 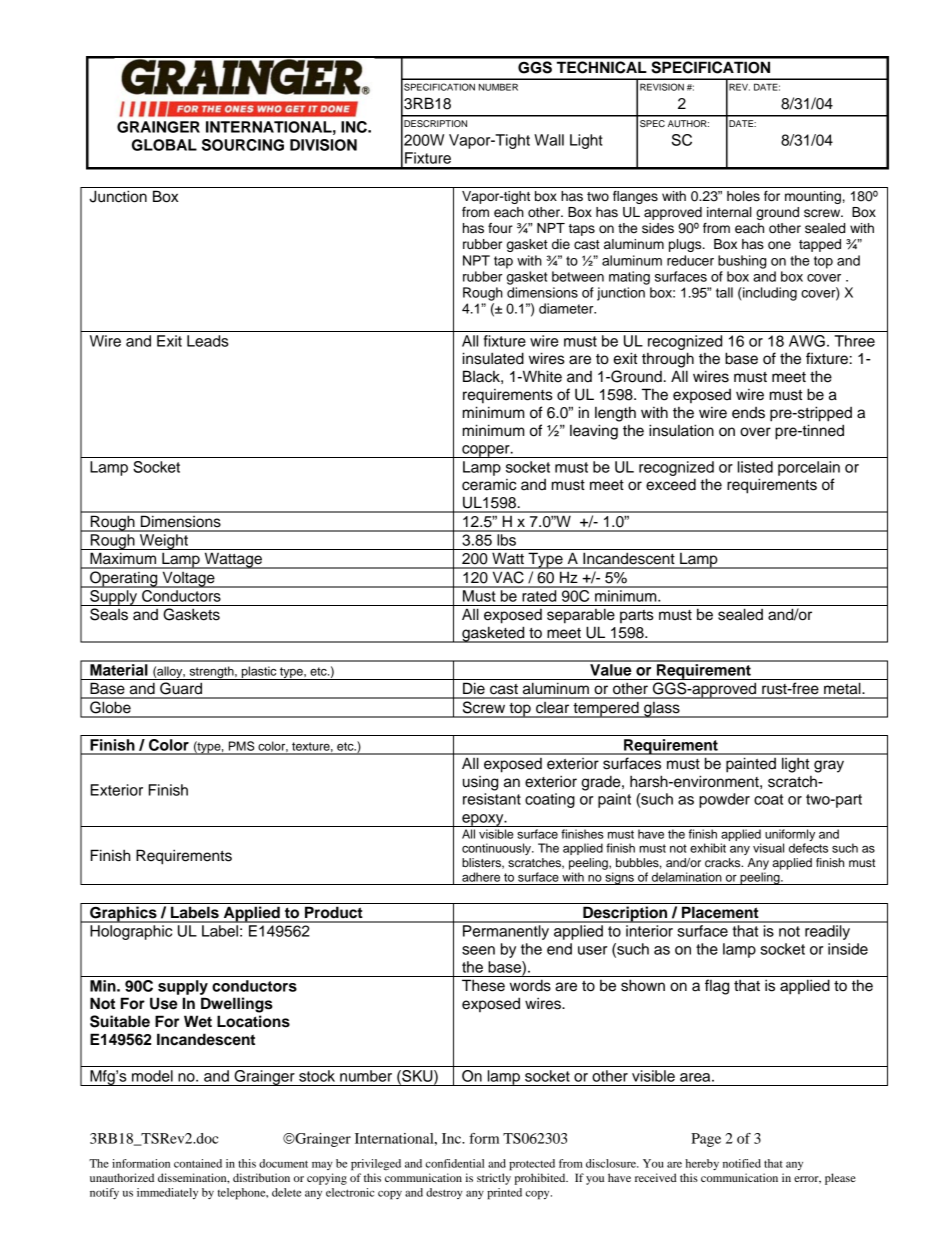 What do you see at coordinates (259, 673) in the screenshot?
I see `plastic` at bounding box center [259, 673].
